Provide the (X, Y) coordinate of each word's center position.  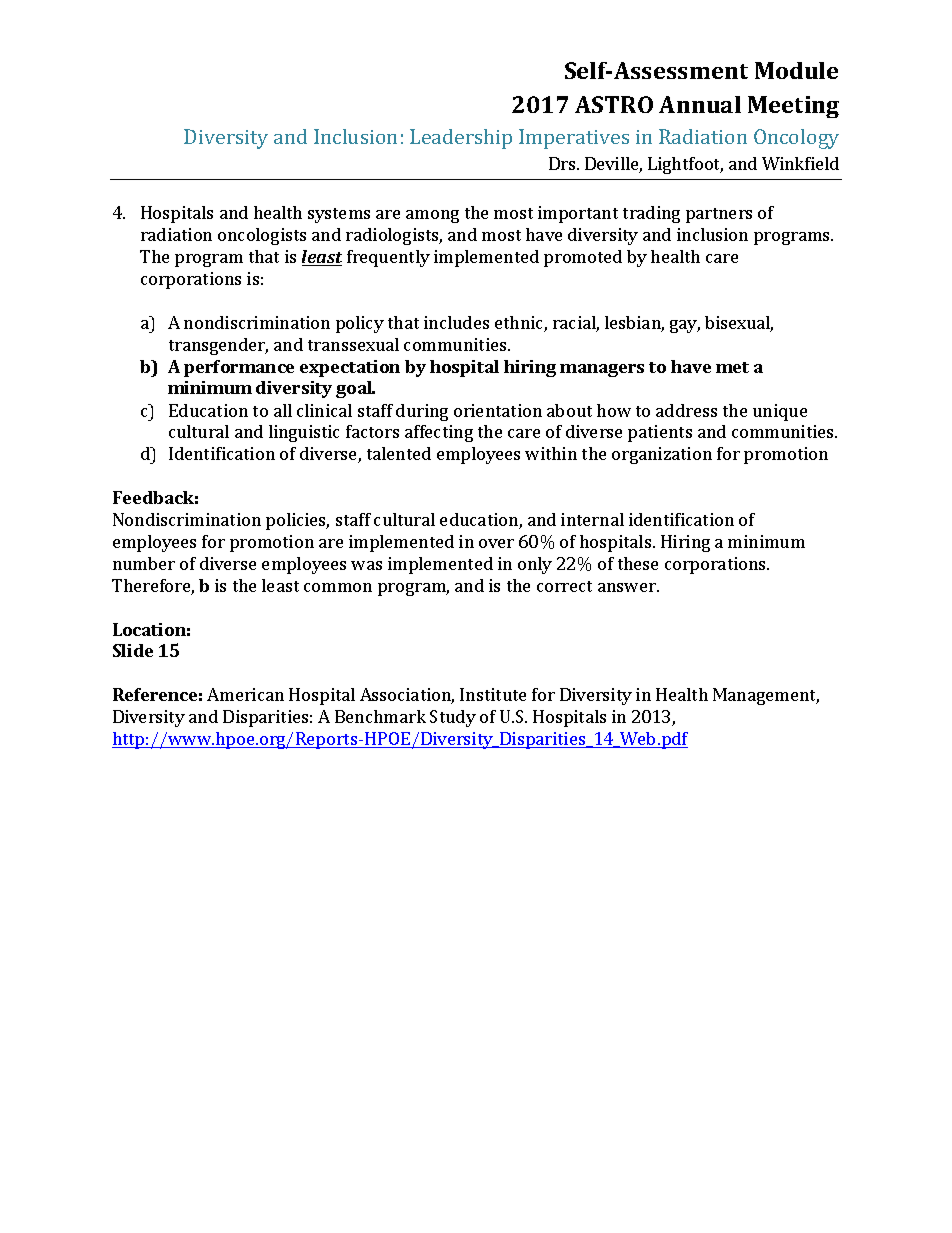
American (245, 694)
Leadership (461, 139)
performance (239, 368)
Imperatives (574, 139)
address (686, 410)
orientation (498, 410)
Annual (700, 104)
